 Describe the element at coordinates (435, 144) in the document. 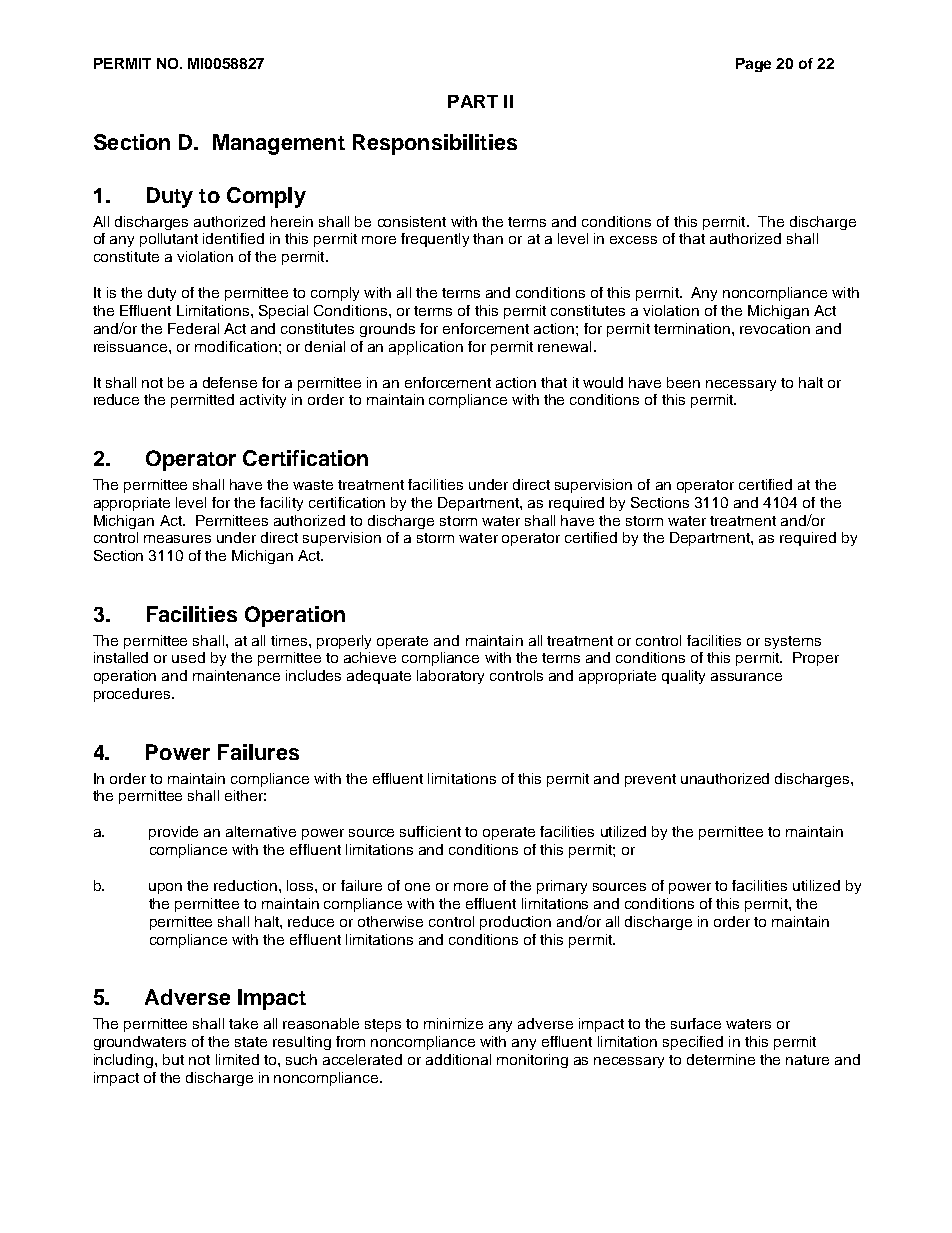

I see `Responsibilities` at that location.
